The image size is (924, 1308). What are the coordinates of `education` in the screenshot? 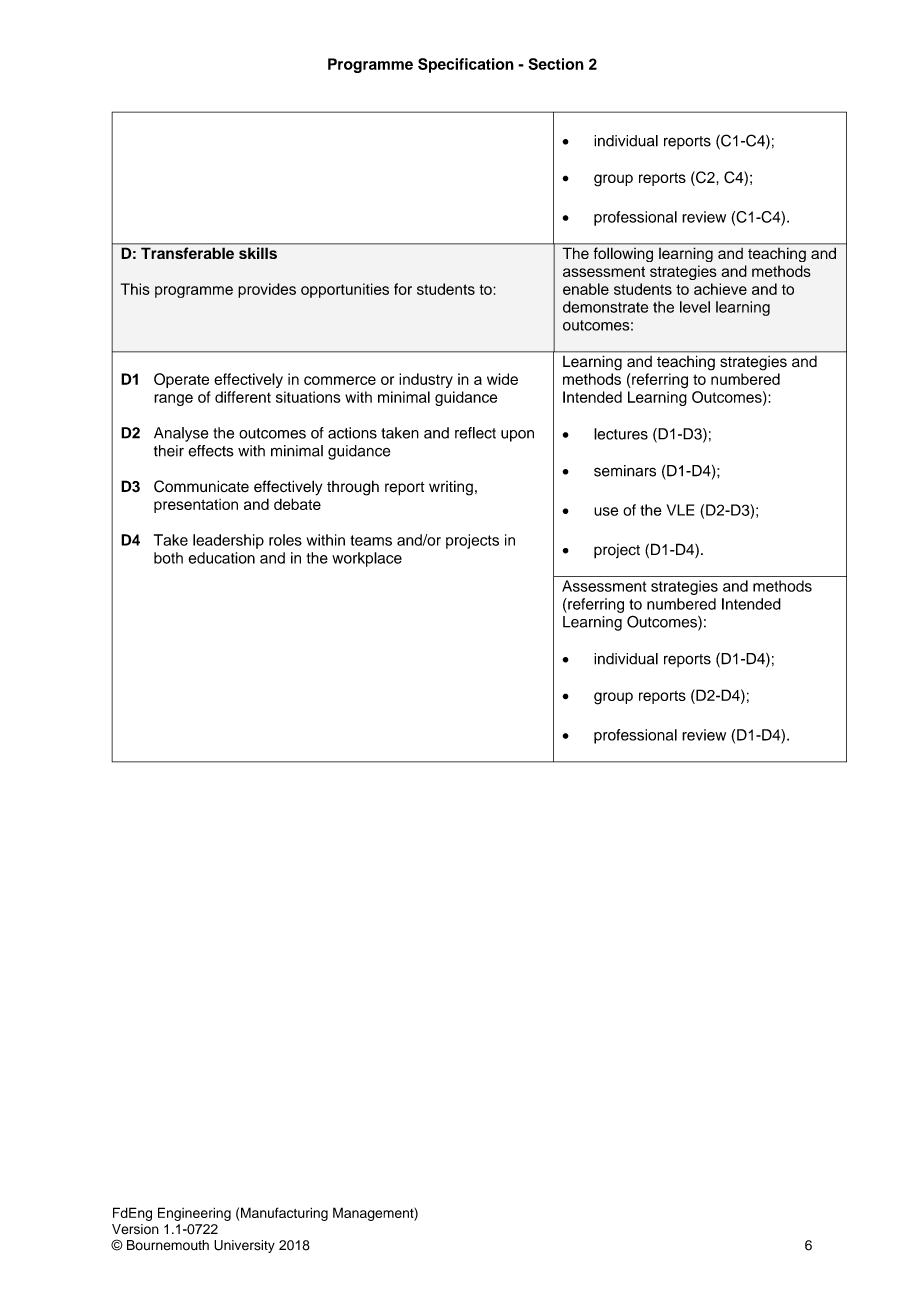 It's located at (221, 558).
